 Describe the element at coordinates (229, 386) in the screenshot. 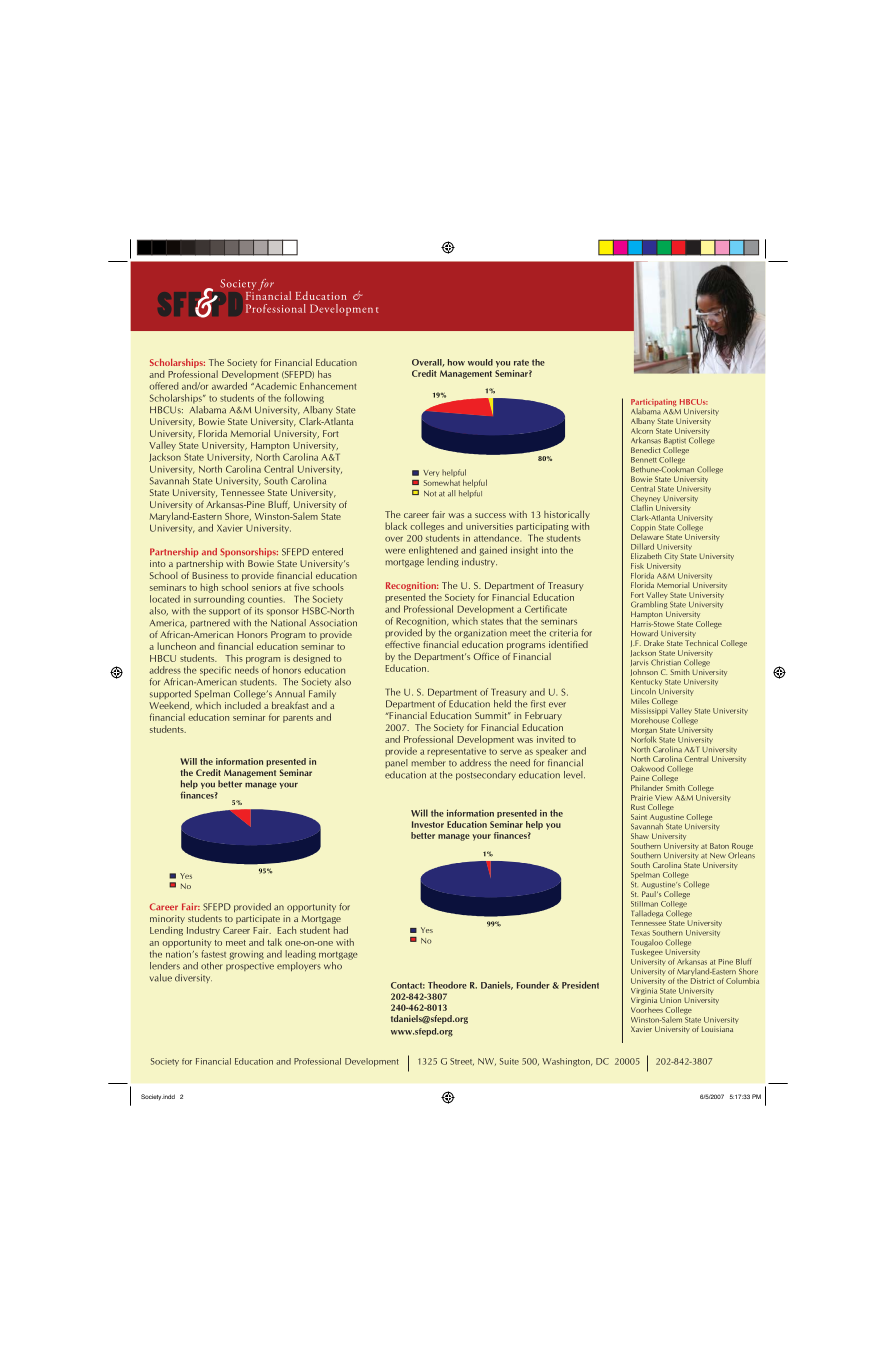

I see `awarded` at that location.
